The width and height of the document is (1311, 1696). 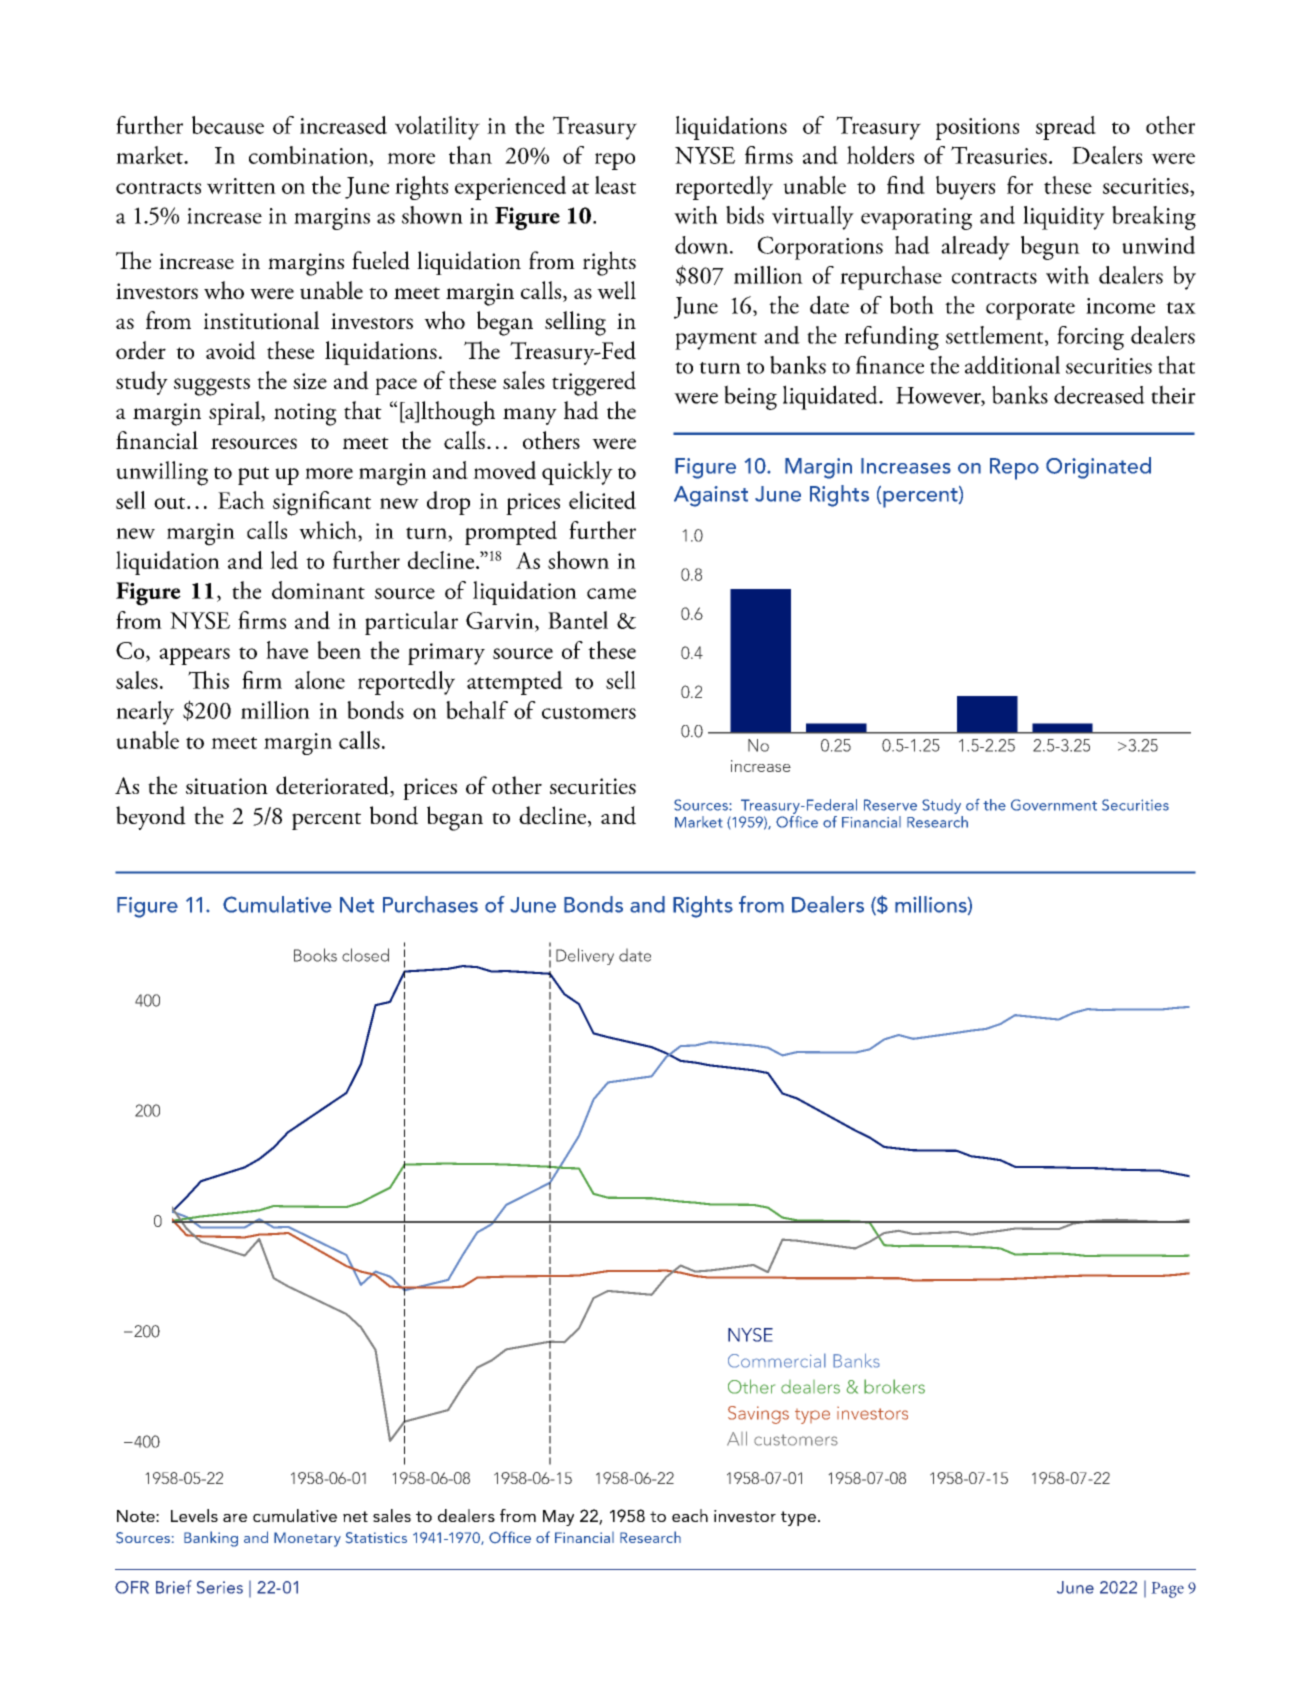 What do you see at coordinates (241, 186) in the document?
I see `written` at bounding box center [241, 186].
